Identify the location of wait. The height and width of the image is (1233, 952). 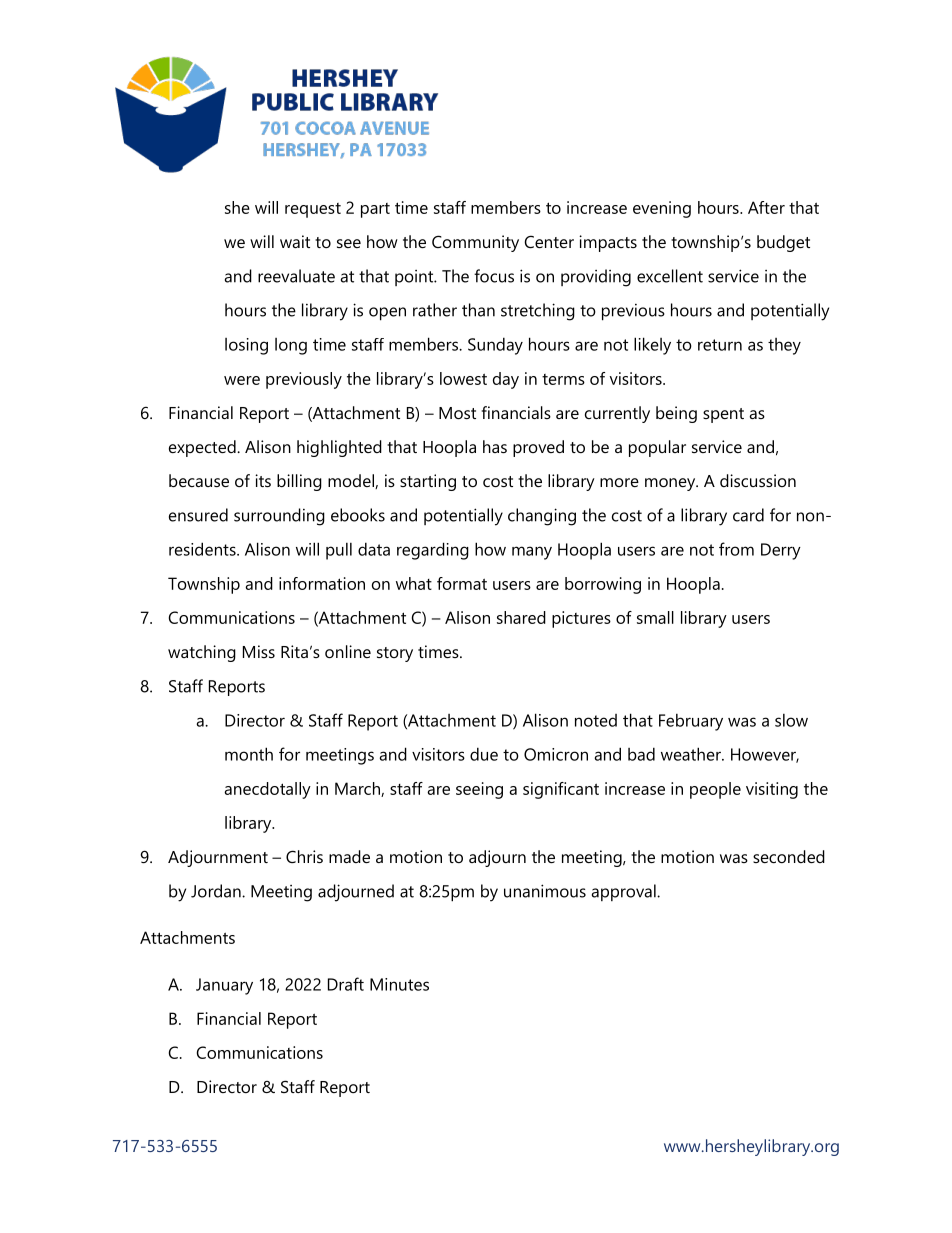
(295, 241).
